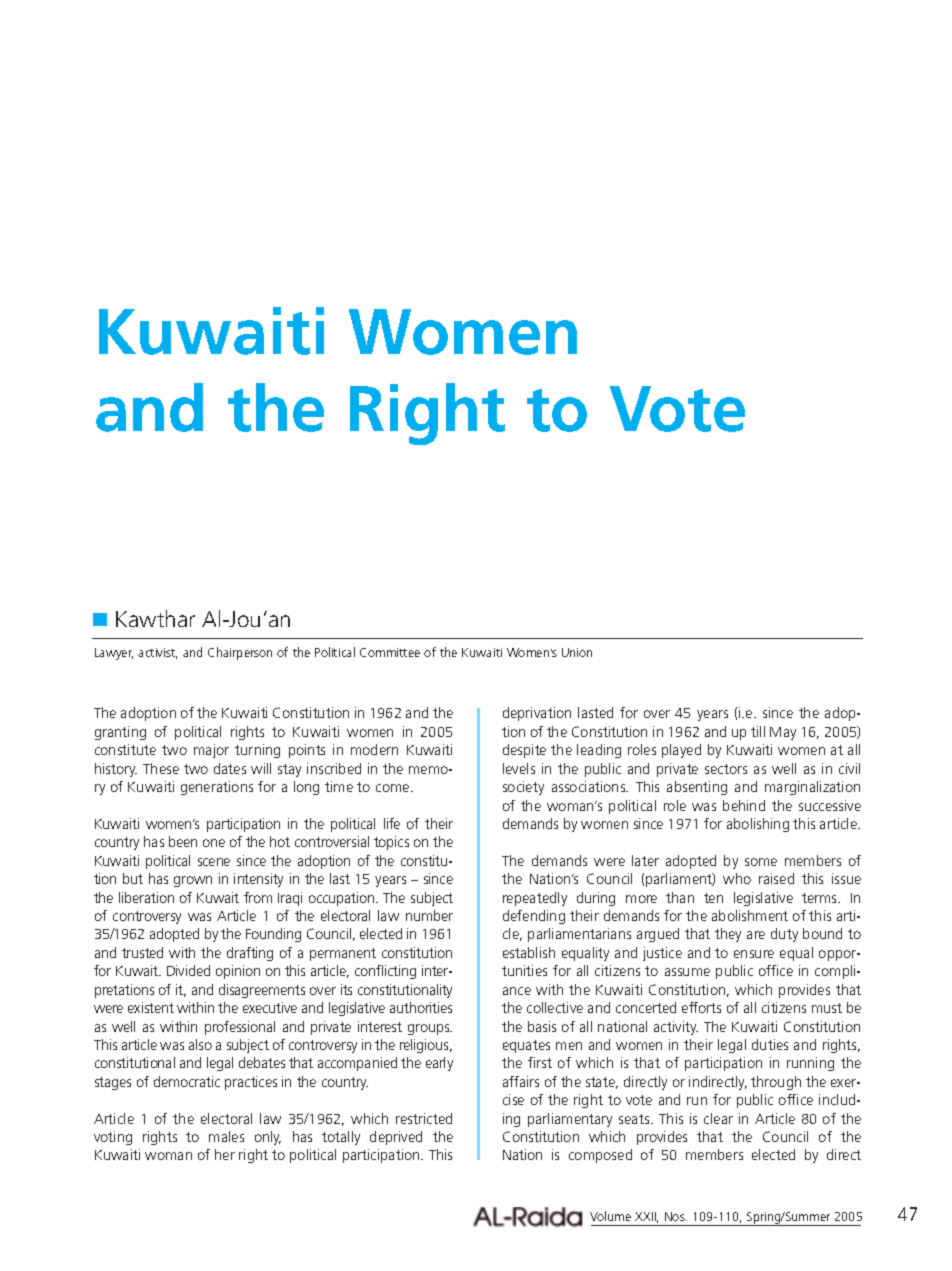  What do you see at coordinates (430, 1029) in the screenshot?
I see `groups` at bounding box center [430, 1029].
